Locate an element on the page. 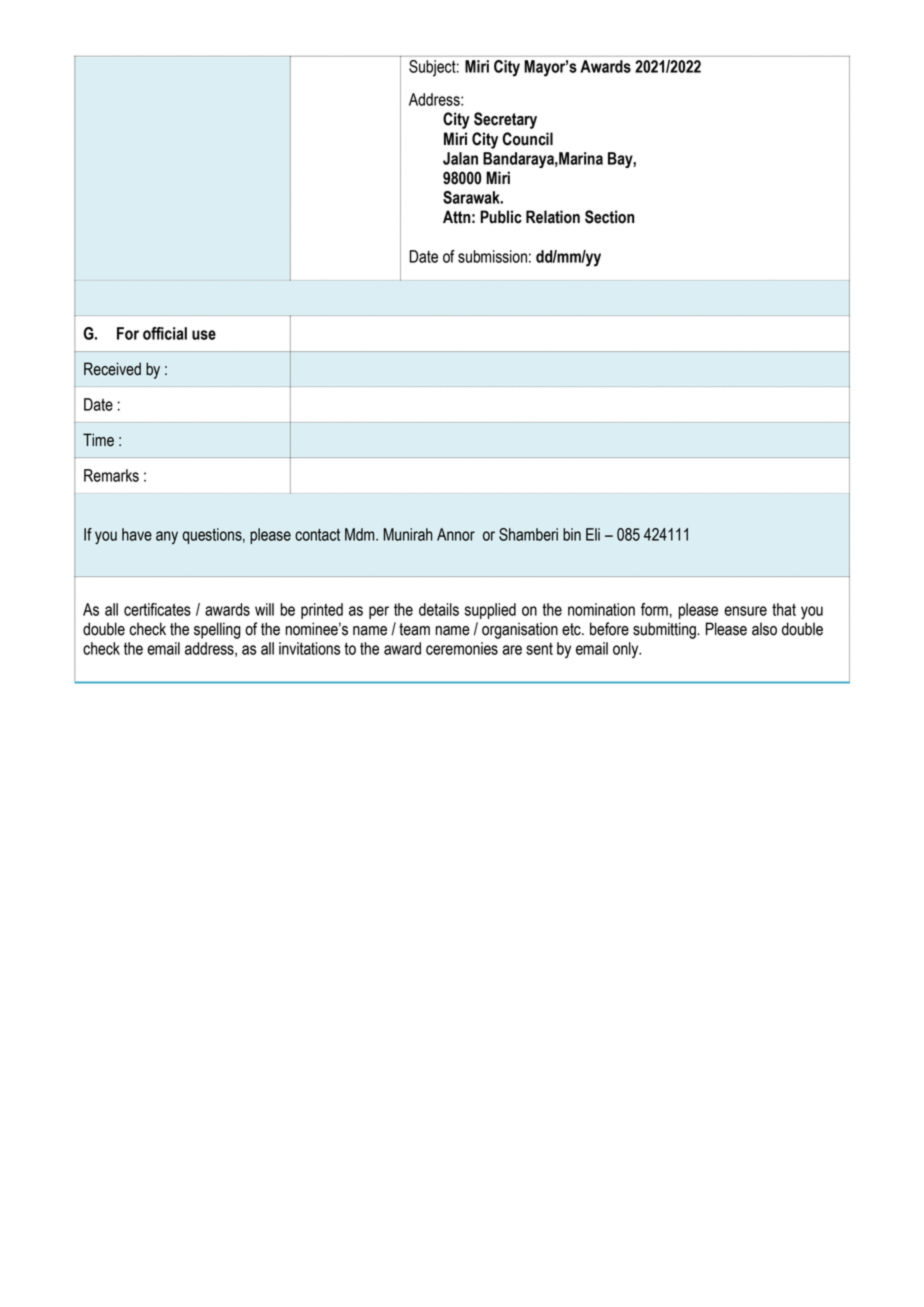 The image size is (924, 1307). use is located at coordinates (204, 335).
